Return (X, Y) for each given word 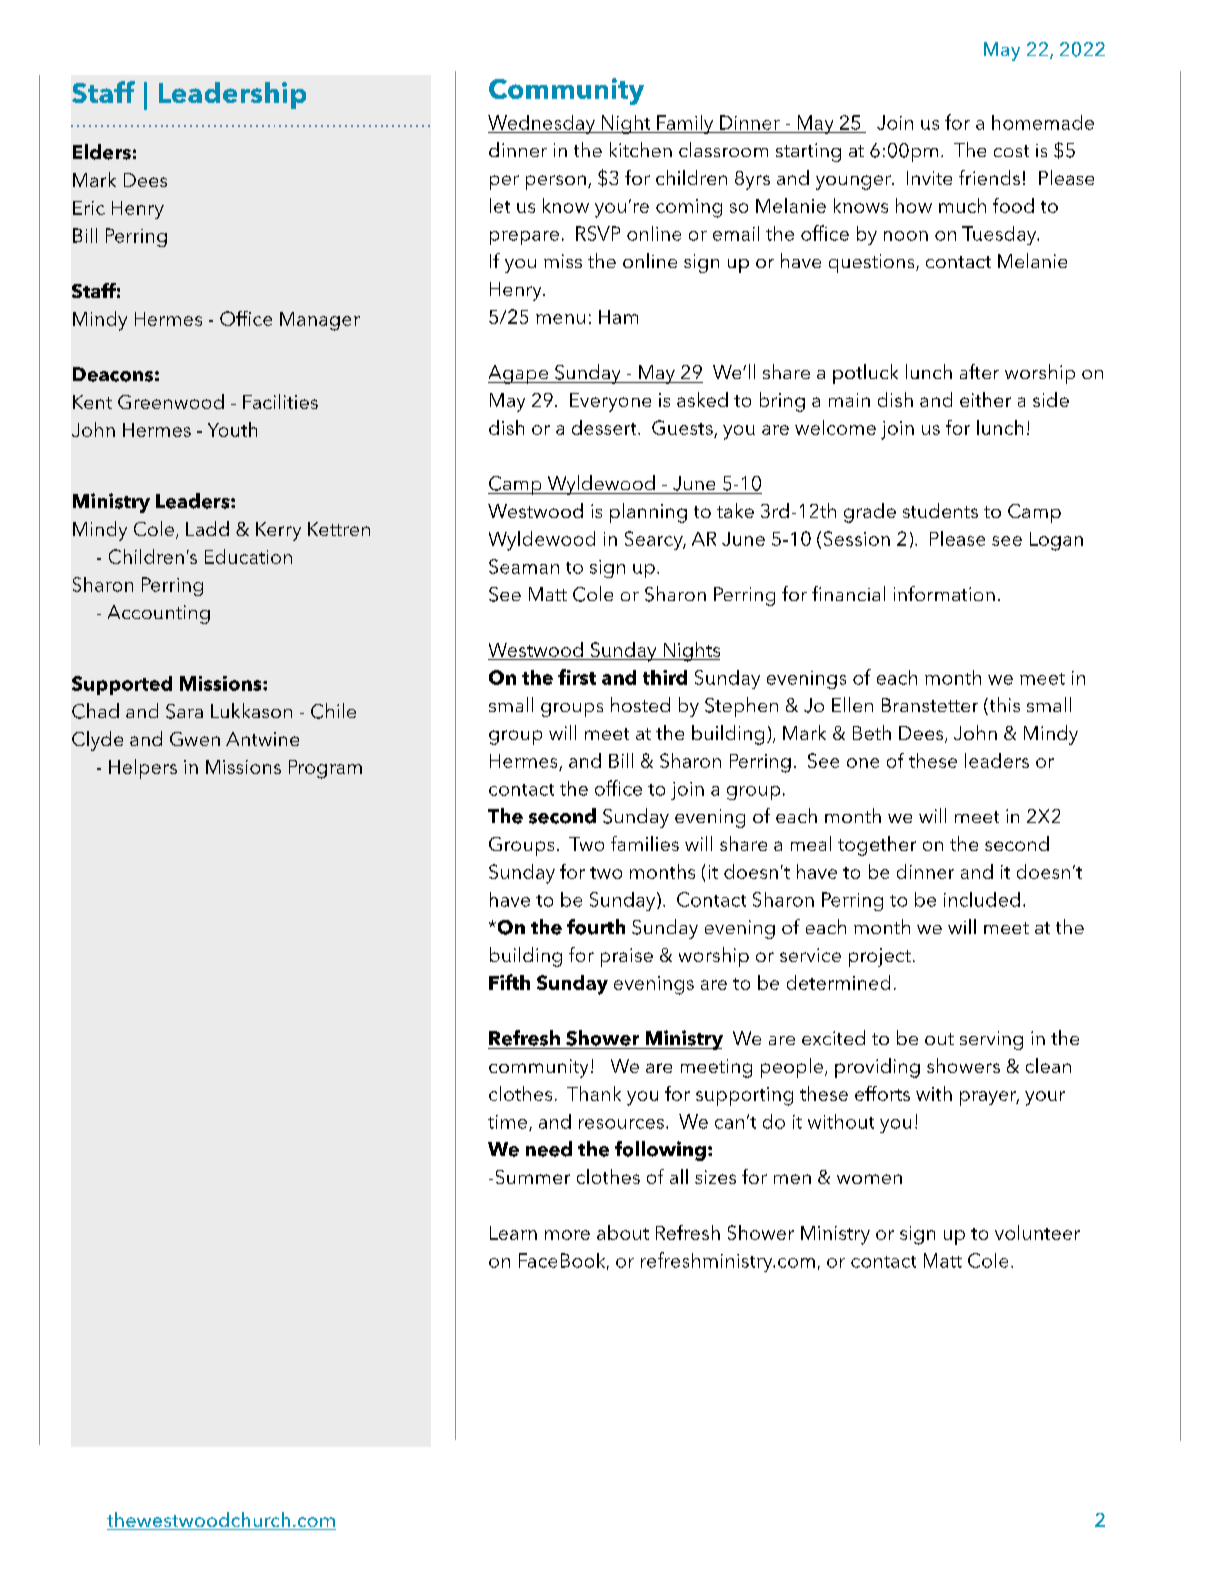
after (979, 371)
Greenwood (171, 401)
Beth (872, 732)
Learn (513, 1233)
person (556, 182)
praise (627, 957)
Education (248, 556)
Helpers (143, 769)
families (645, 843)
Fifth (509, 982)
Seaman (524, 566)
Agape (519, 374)
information (944, 593)
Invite (929, 178)
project (880, 957)
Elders (102, 152)
